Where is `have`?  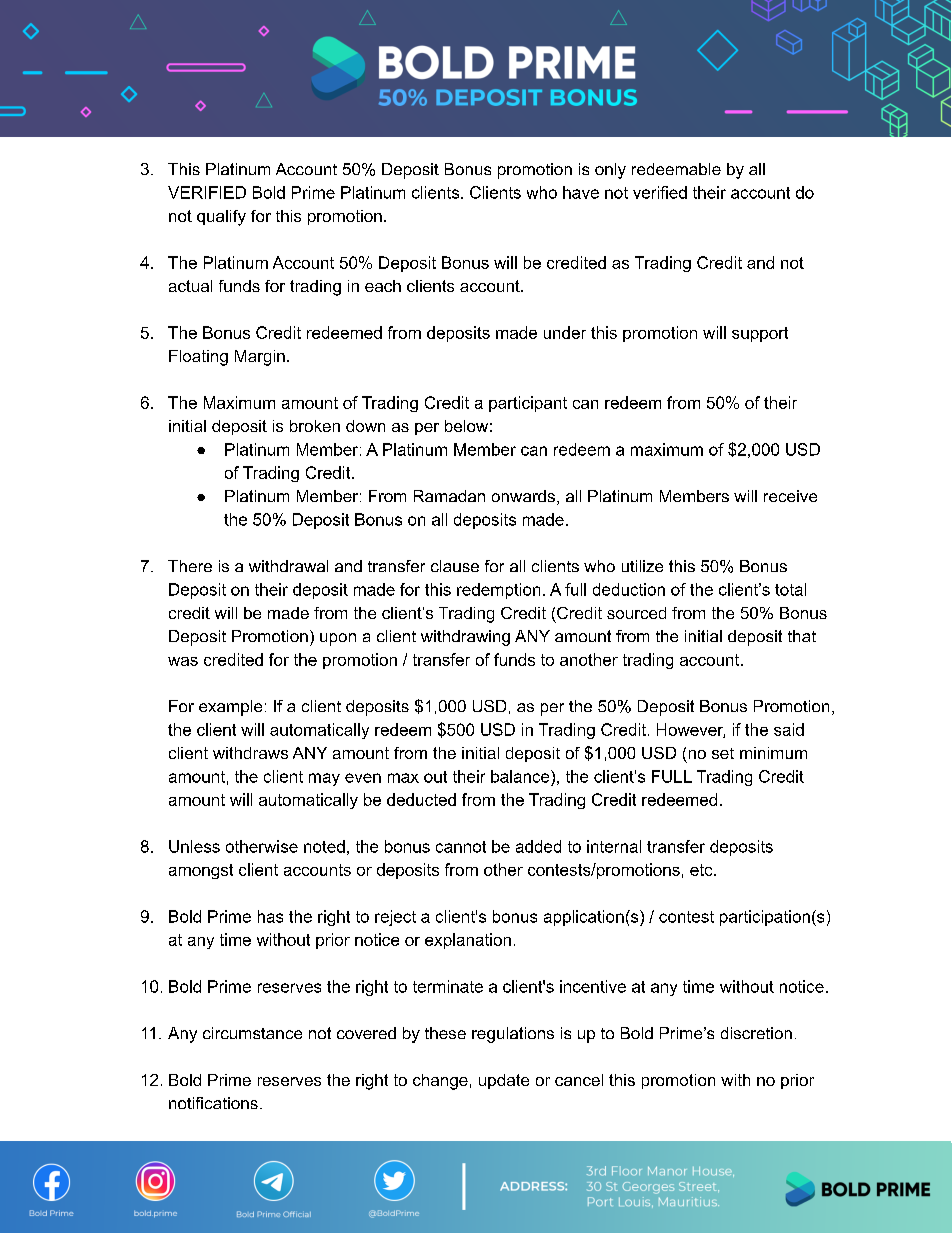 have is located at coordinates (581, 192).
